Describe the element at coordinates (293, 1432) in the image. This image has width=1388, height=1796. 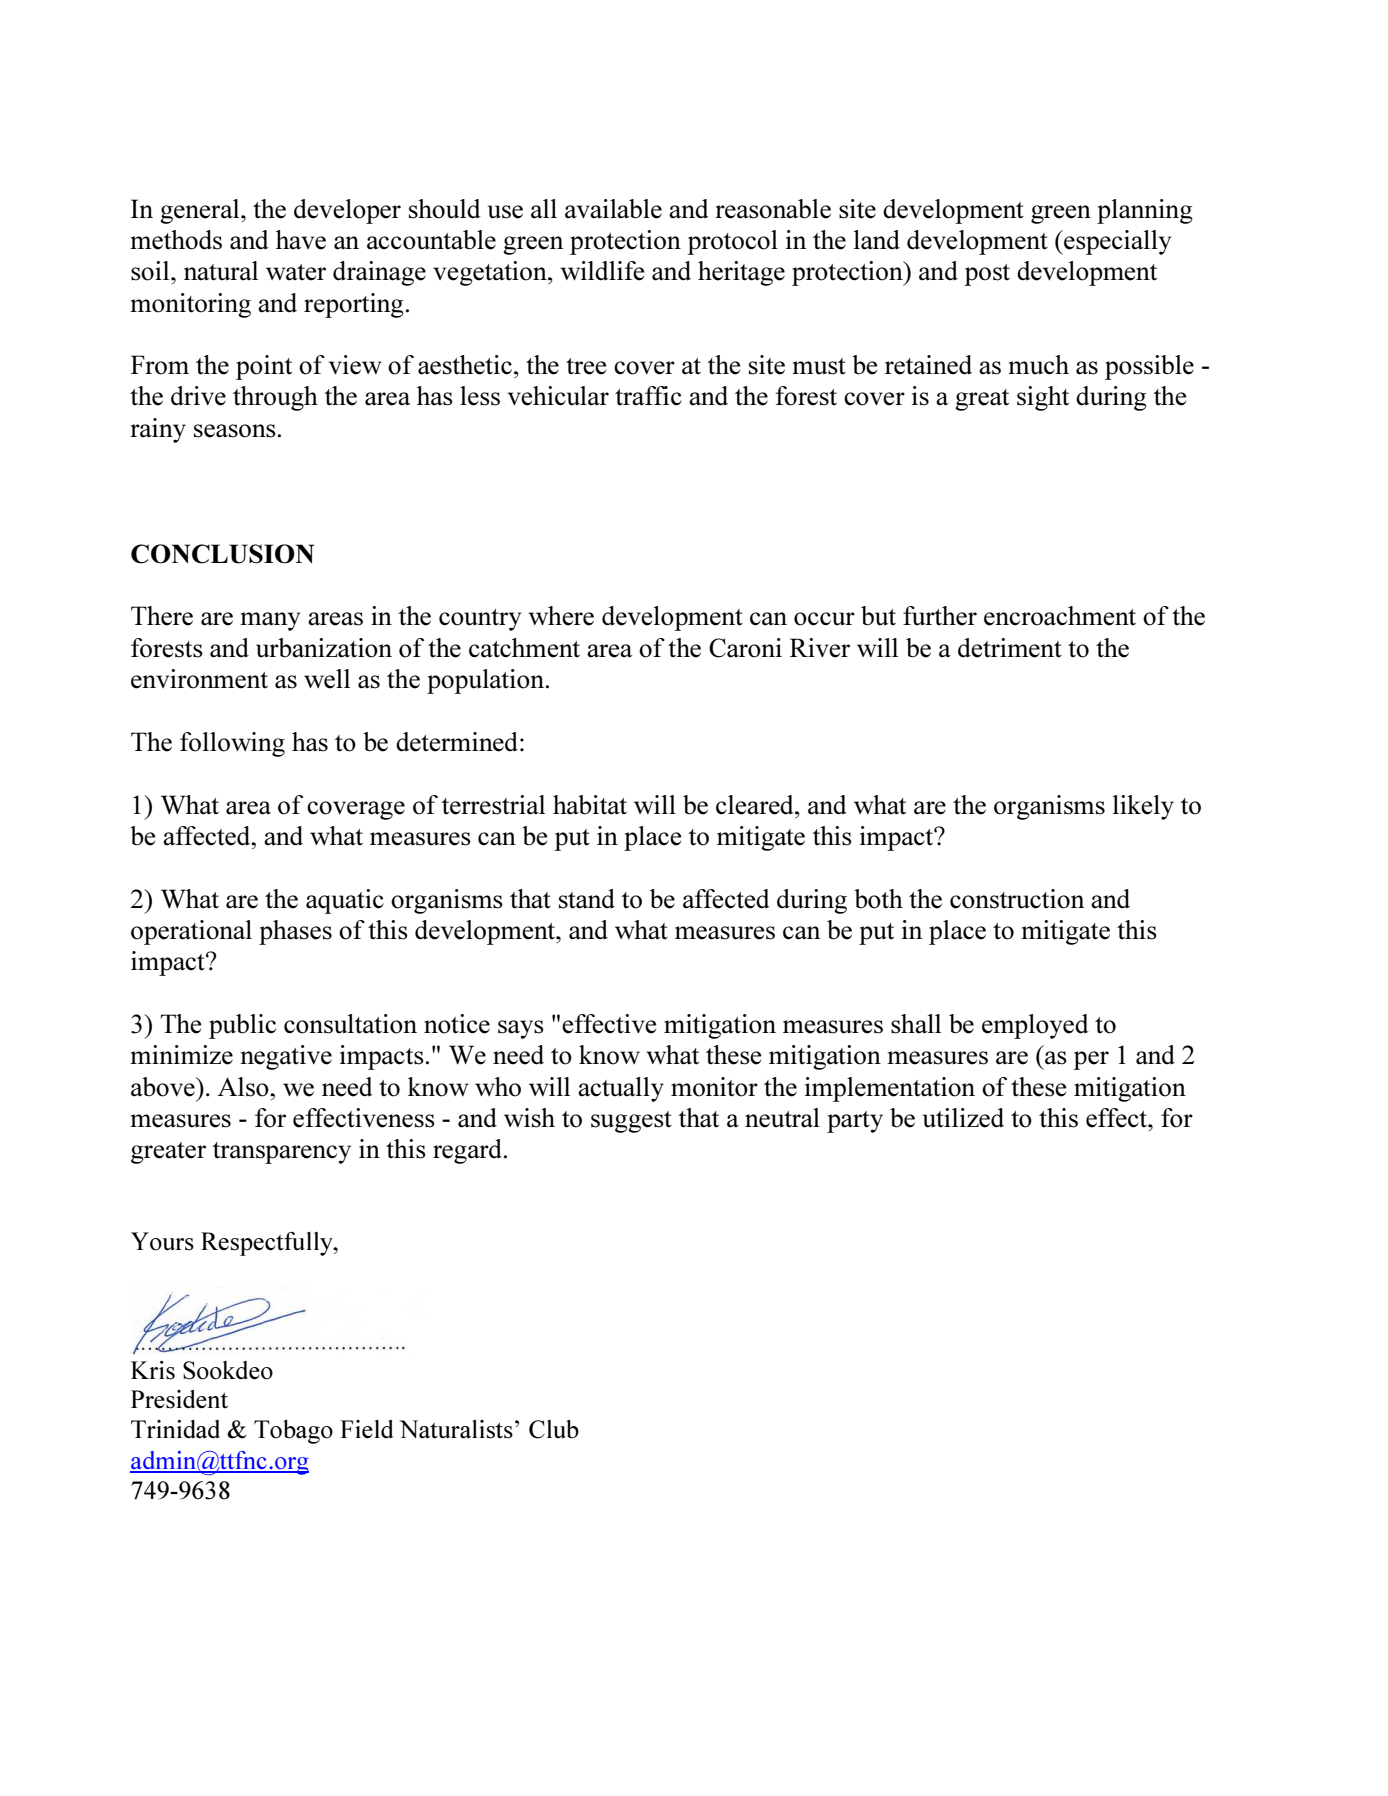
I see `Tobago` at that location.
